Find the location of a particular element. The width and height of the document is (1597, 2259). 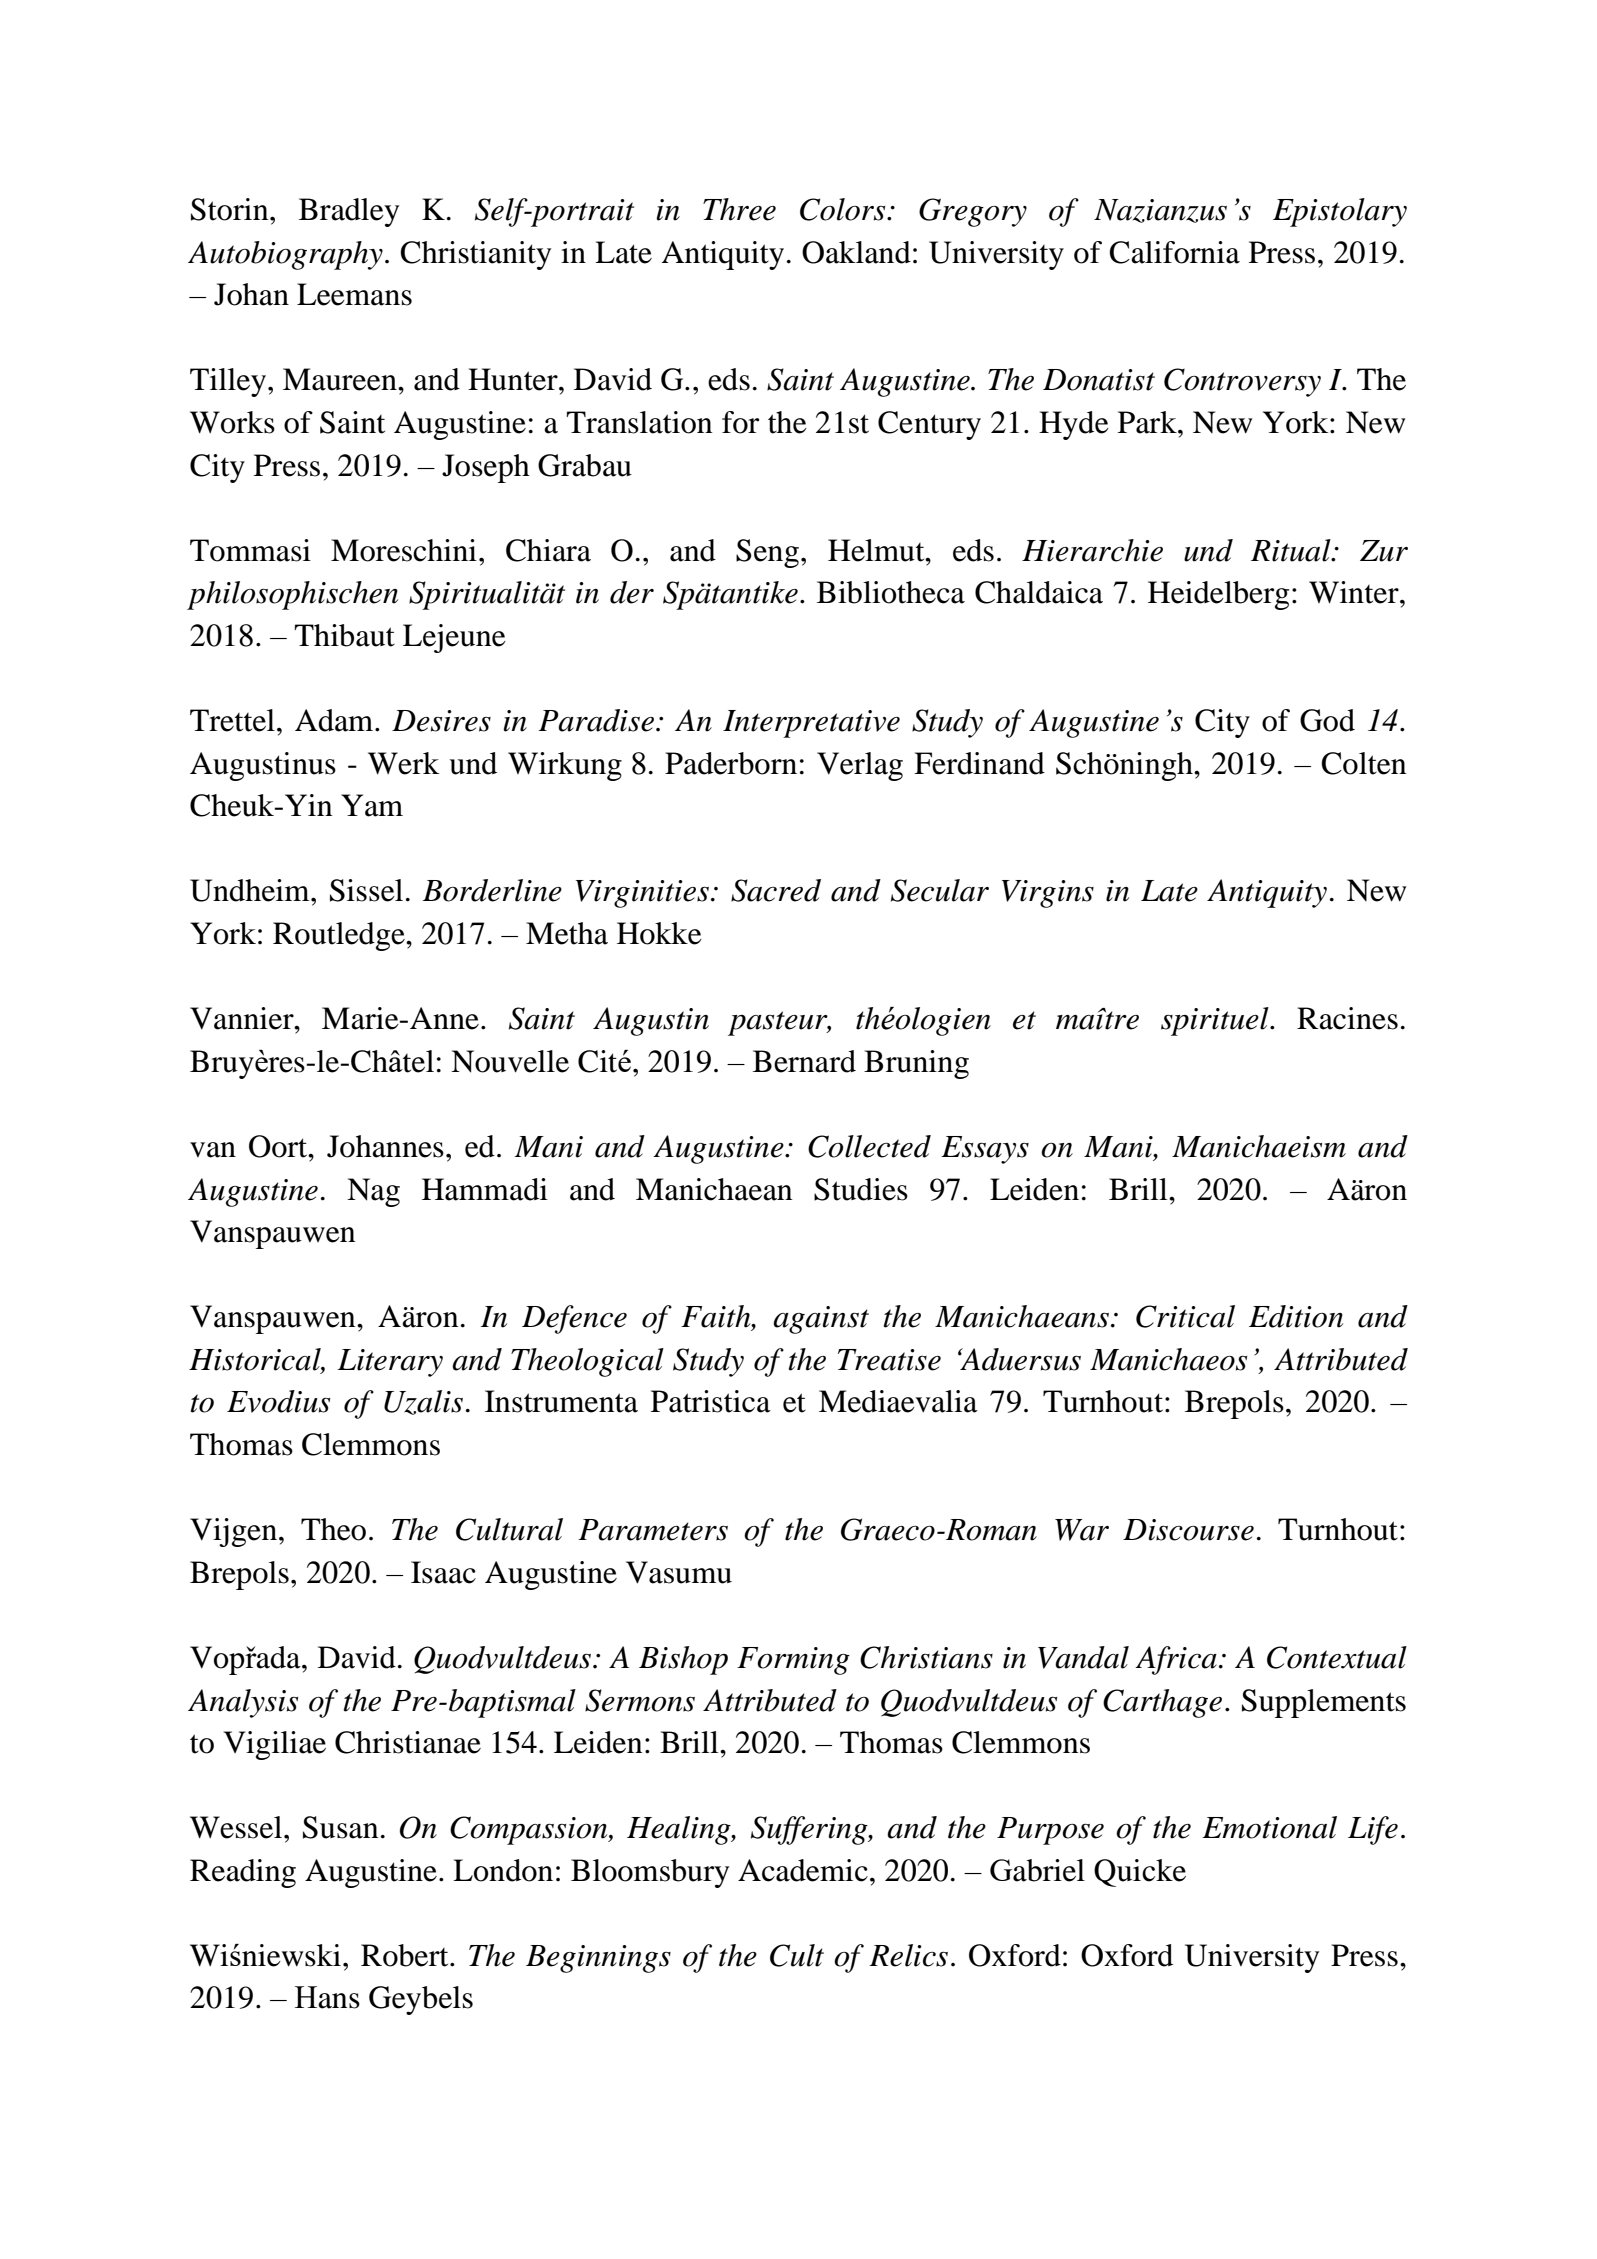

Parameters is located at coordinates (653, 1530).
